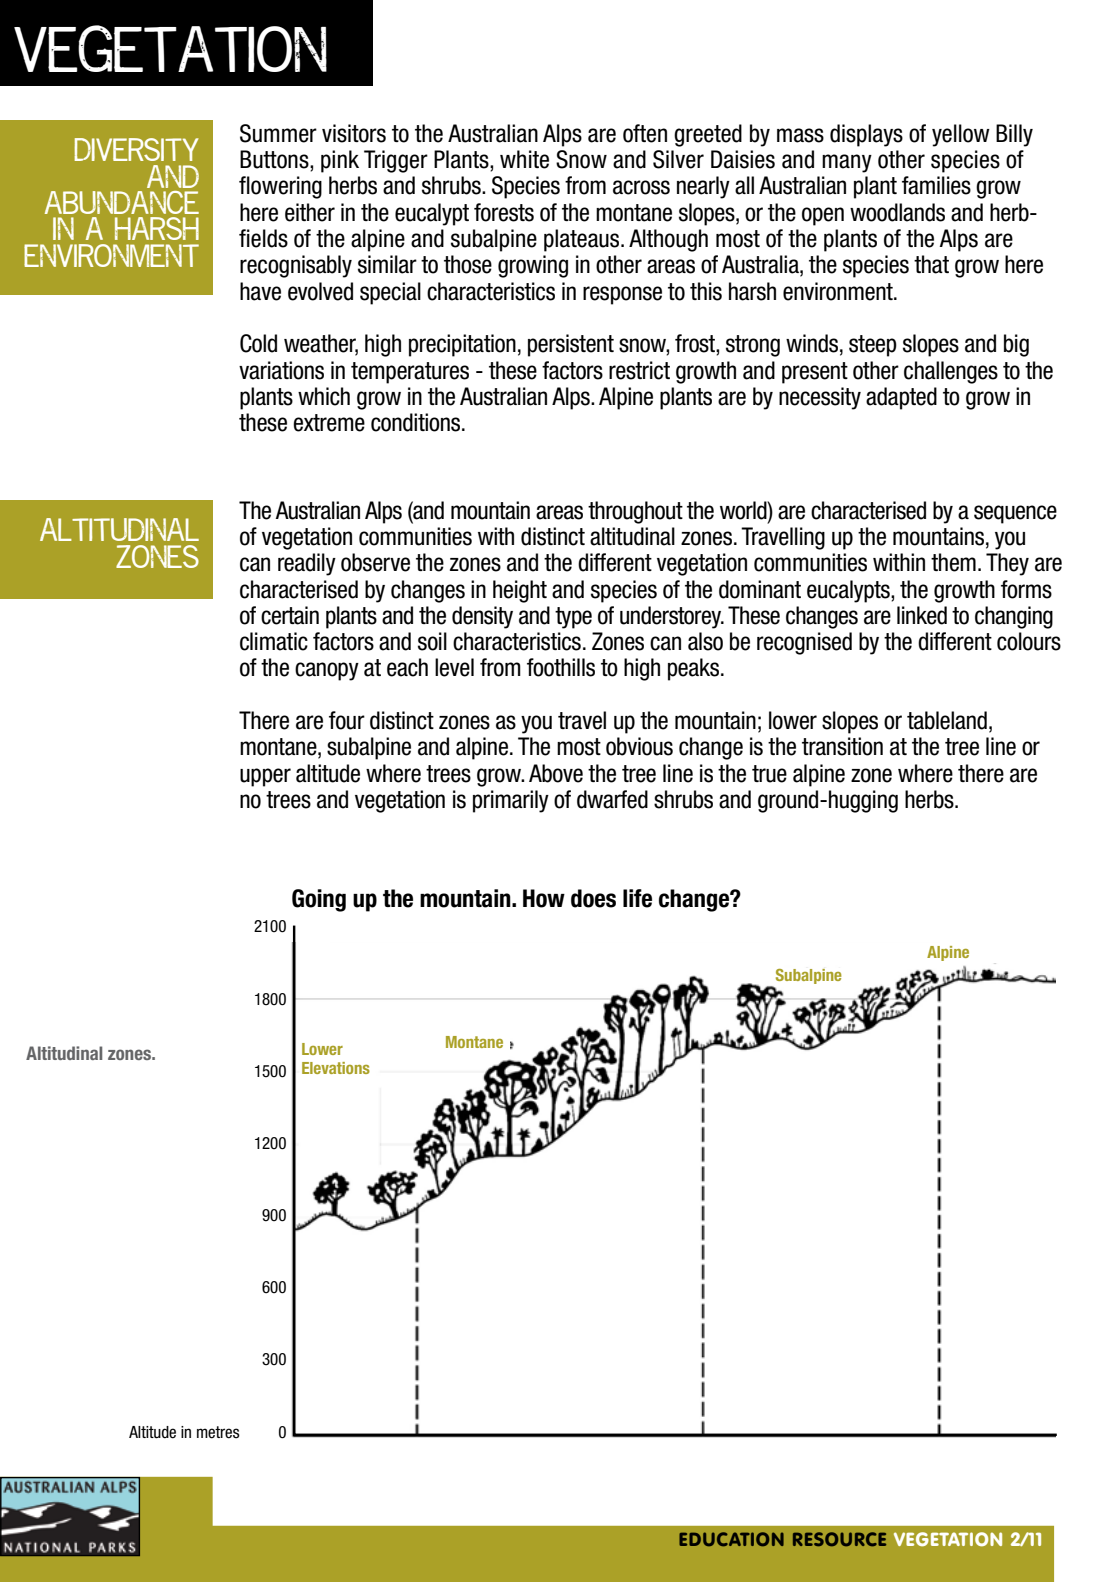 This page has width=1118, height=1582. Describe the element at coordinates (842, 746) in the page. I see `transition` at that location.
